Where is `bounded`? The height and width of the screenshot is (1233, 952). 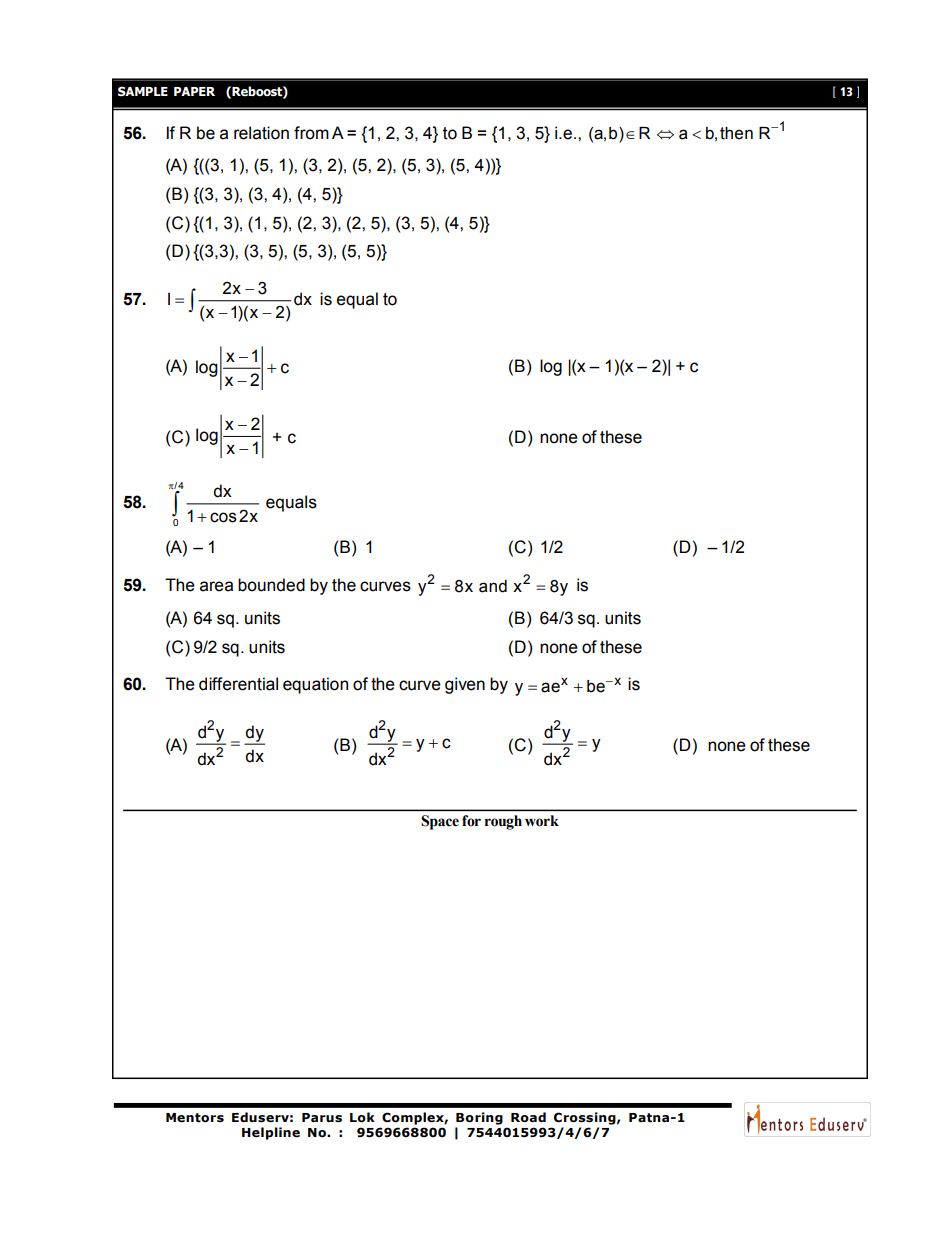 bounded is located at coordinates (271, 585).
